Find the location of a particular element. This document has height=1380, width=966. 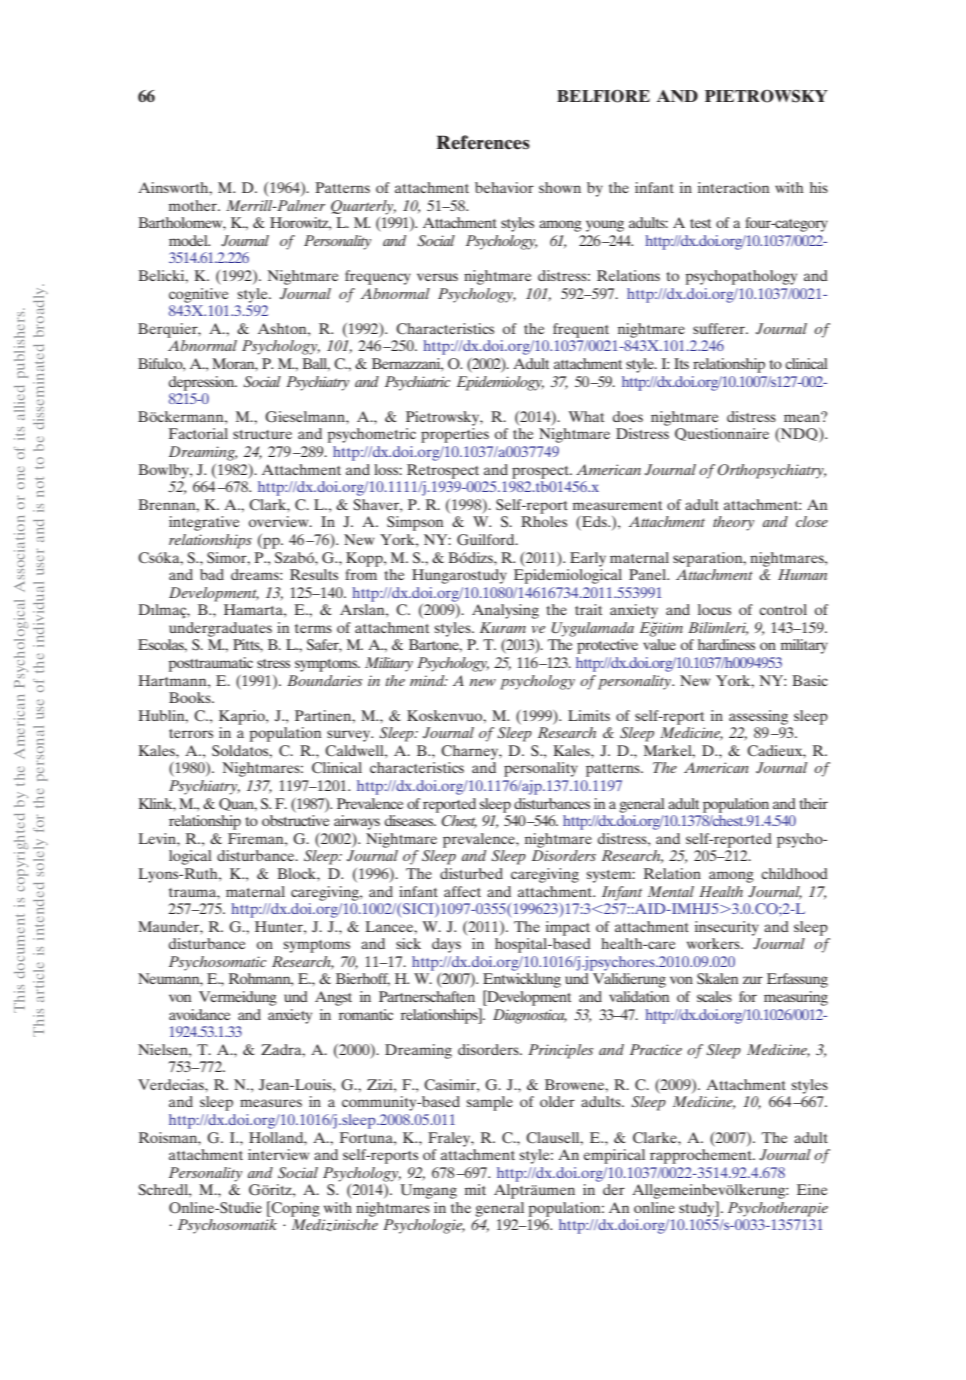

behavior is located at coordinates (504, 187).
